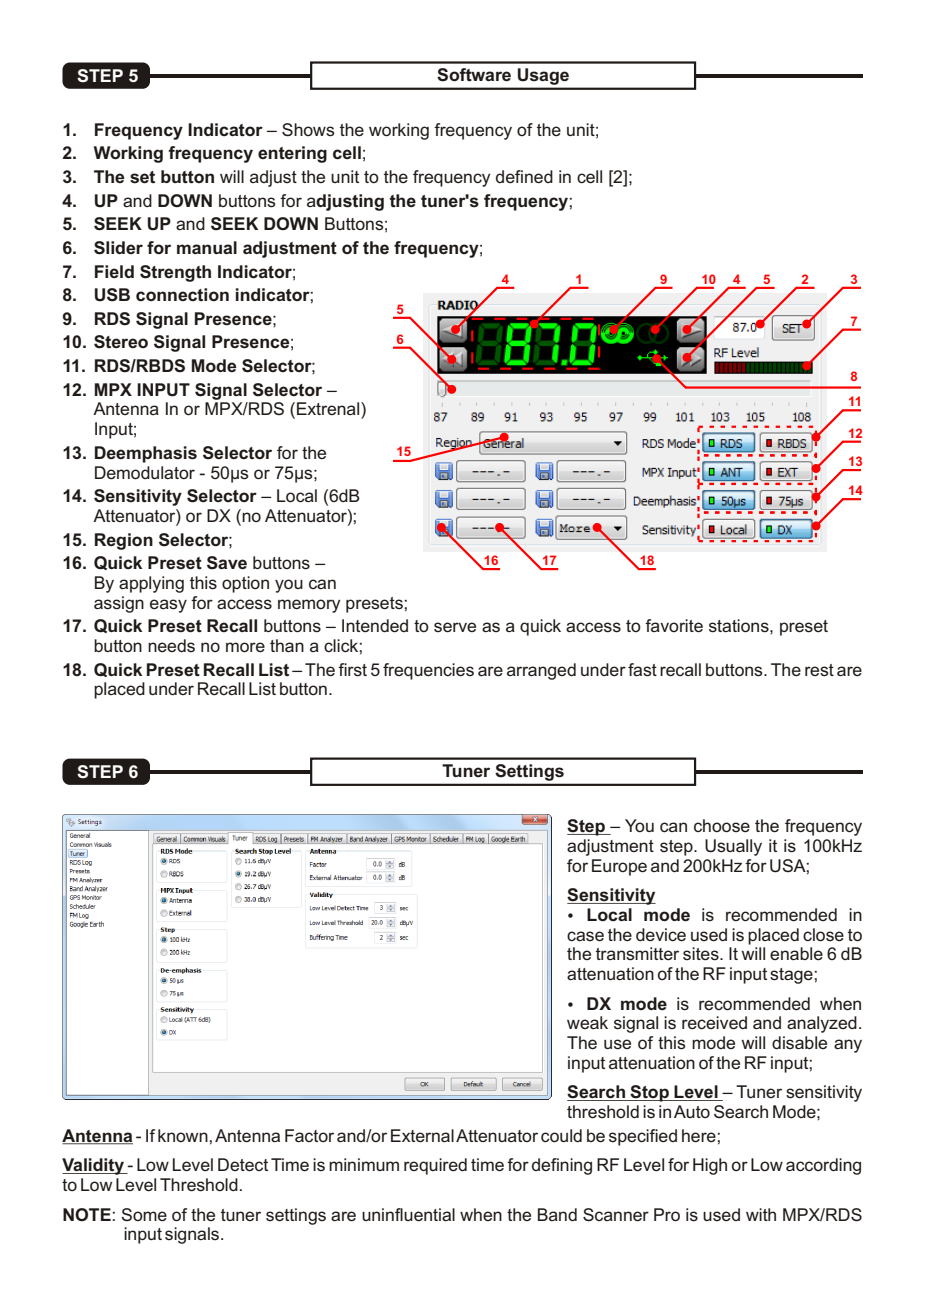 This screenshot has width=925, height=1313. Describe the element at coordinates (761, 1214) in the screenshot. I see `with` at that location.
